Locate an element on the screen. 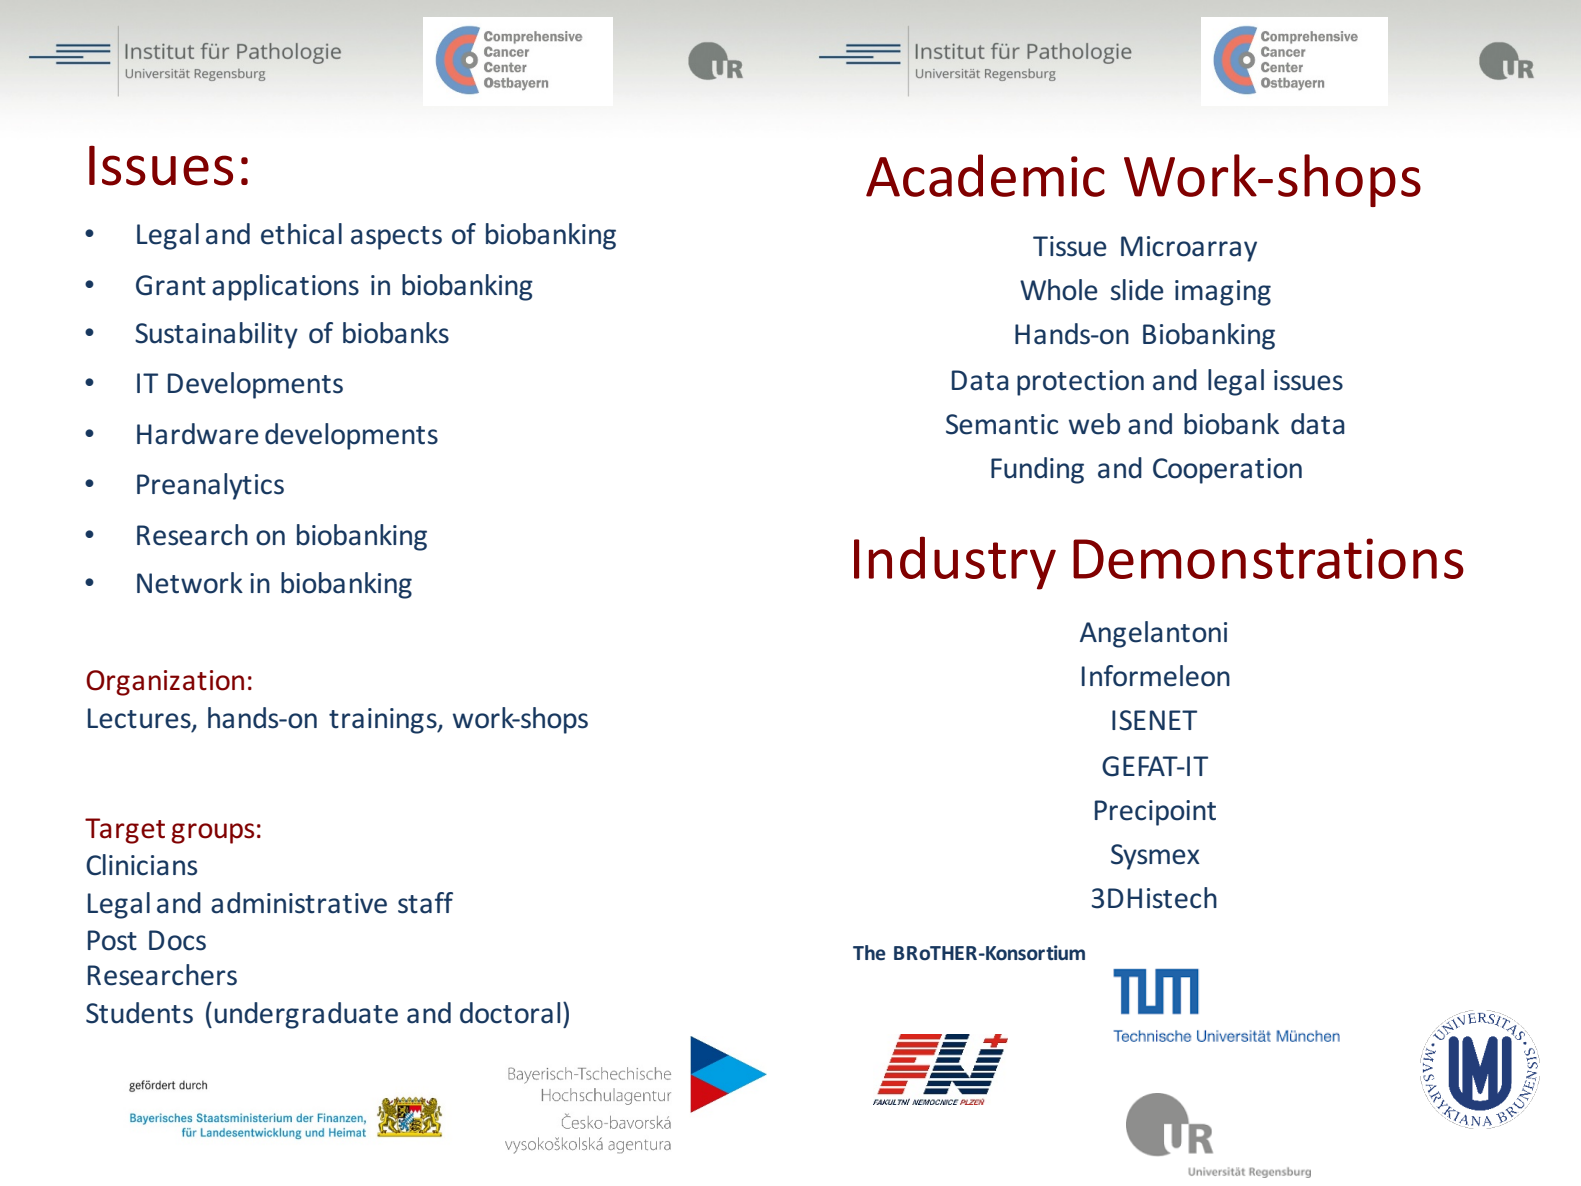  staff is located at coordinates (425, 903).
